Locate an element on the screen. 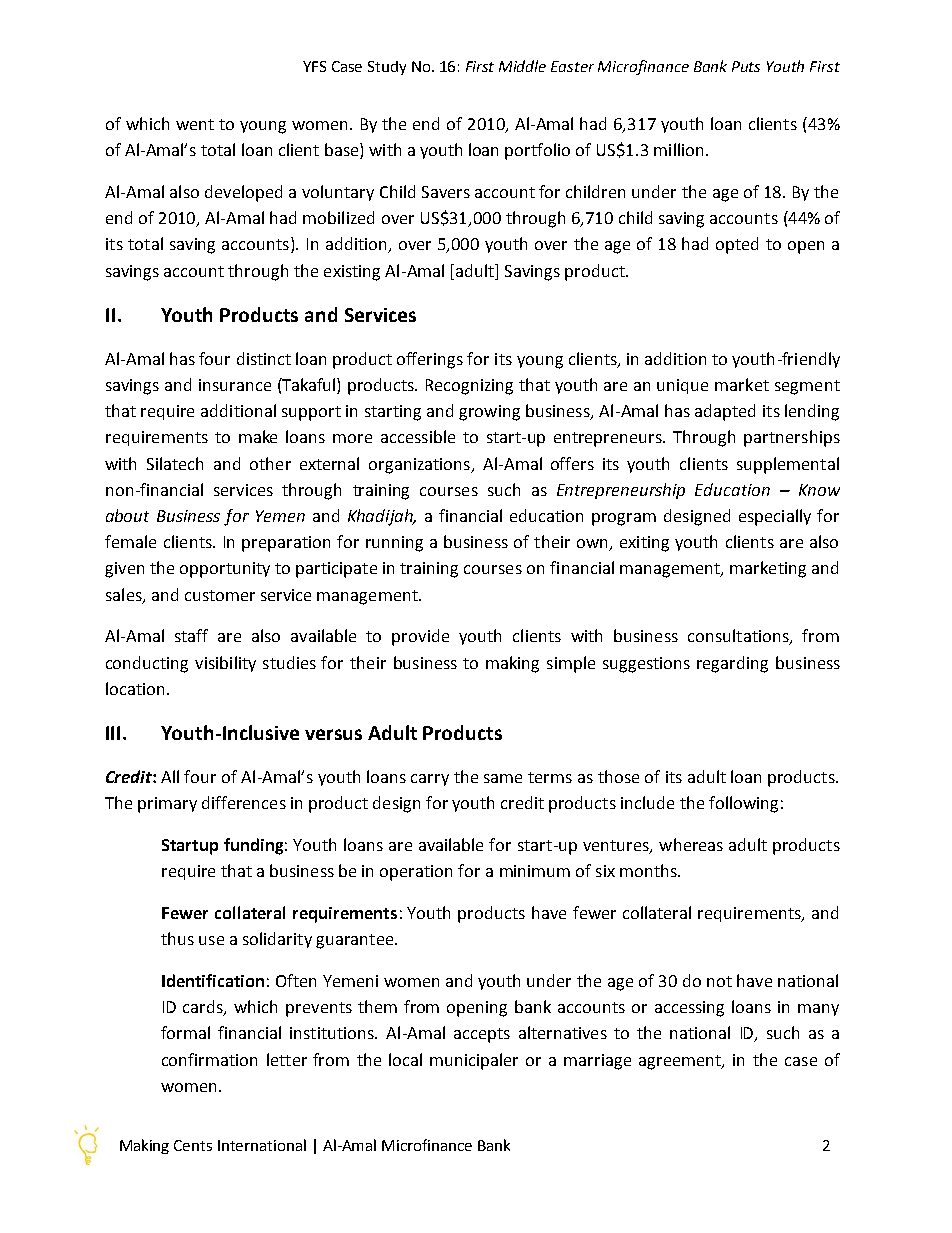 The image size is (952, 1233). agreement is located at coordinates (681, 1062).
